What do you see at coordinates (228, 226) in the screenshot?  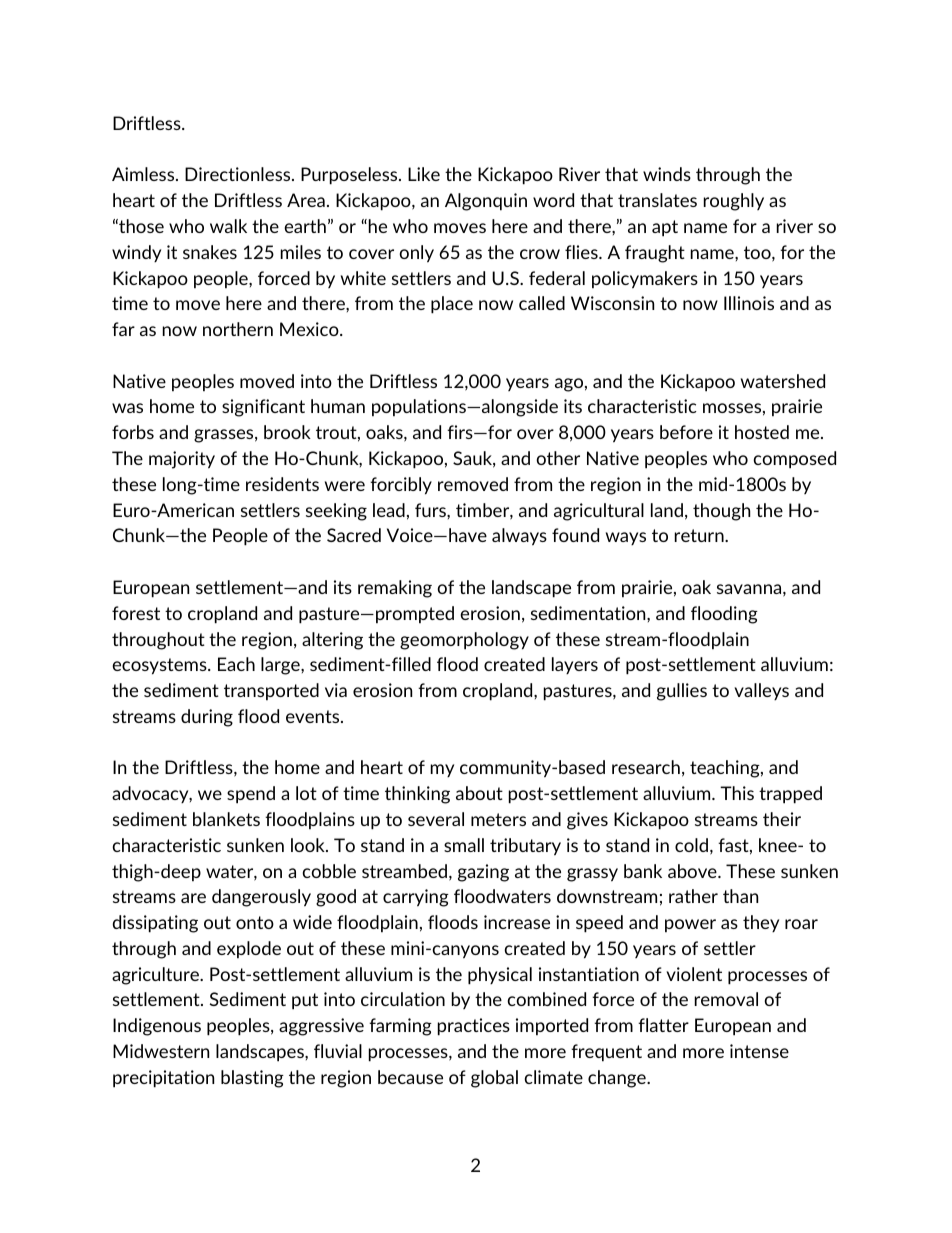 I see `walk` at bounding box center [228, 226].
